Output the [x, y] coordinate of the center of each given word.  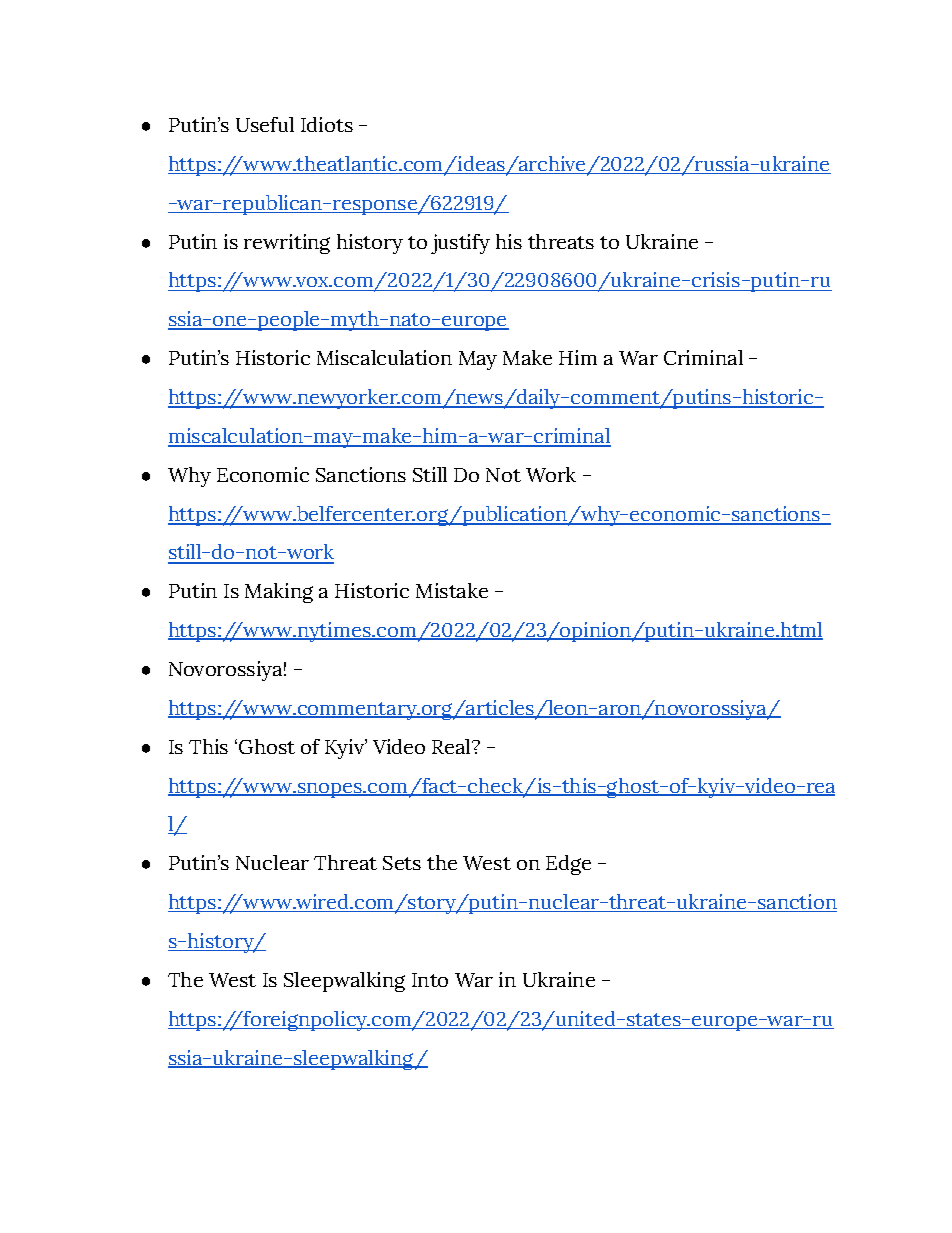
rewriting [287, 244]
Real [452, 746]
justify [460, 244]
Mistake [452, 590]
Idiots [327, 124]
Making [279, 593]
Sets [402, 863]
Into [430, 980]
